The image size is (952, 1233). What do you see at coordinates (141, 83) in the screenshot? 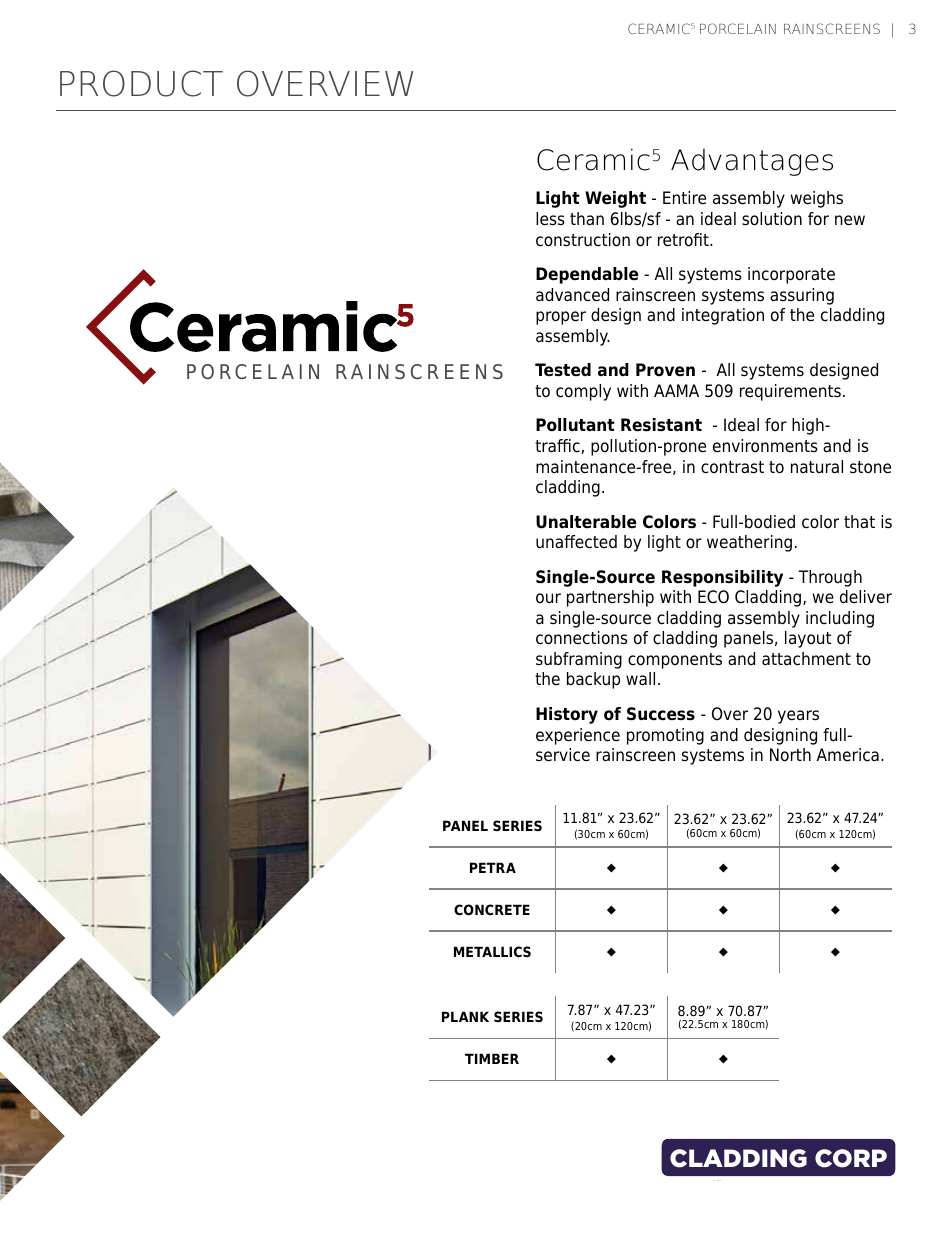
I see `PRODUCT` at bounding box center [141, 83].
